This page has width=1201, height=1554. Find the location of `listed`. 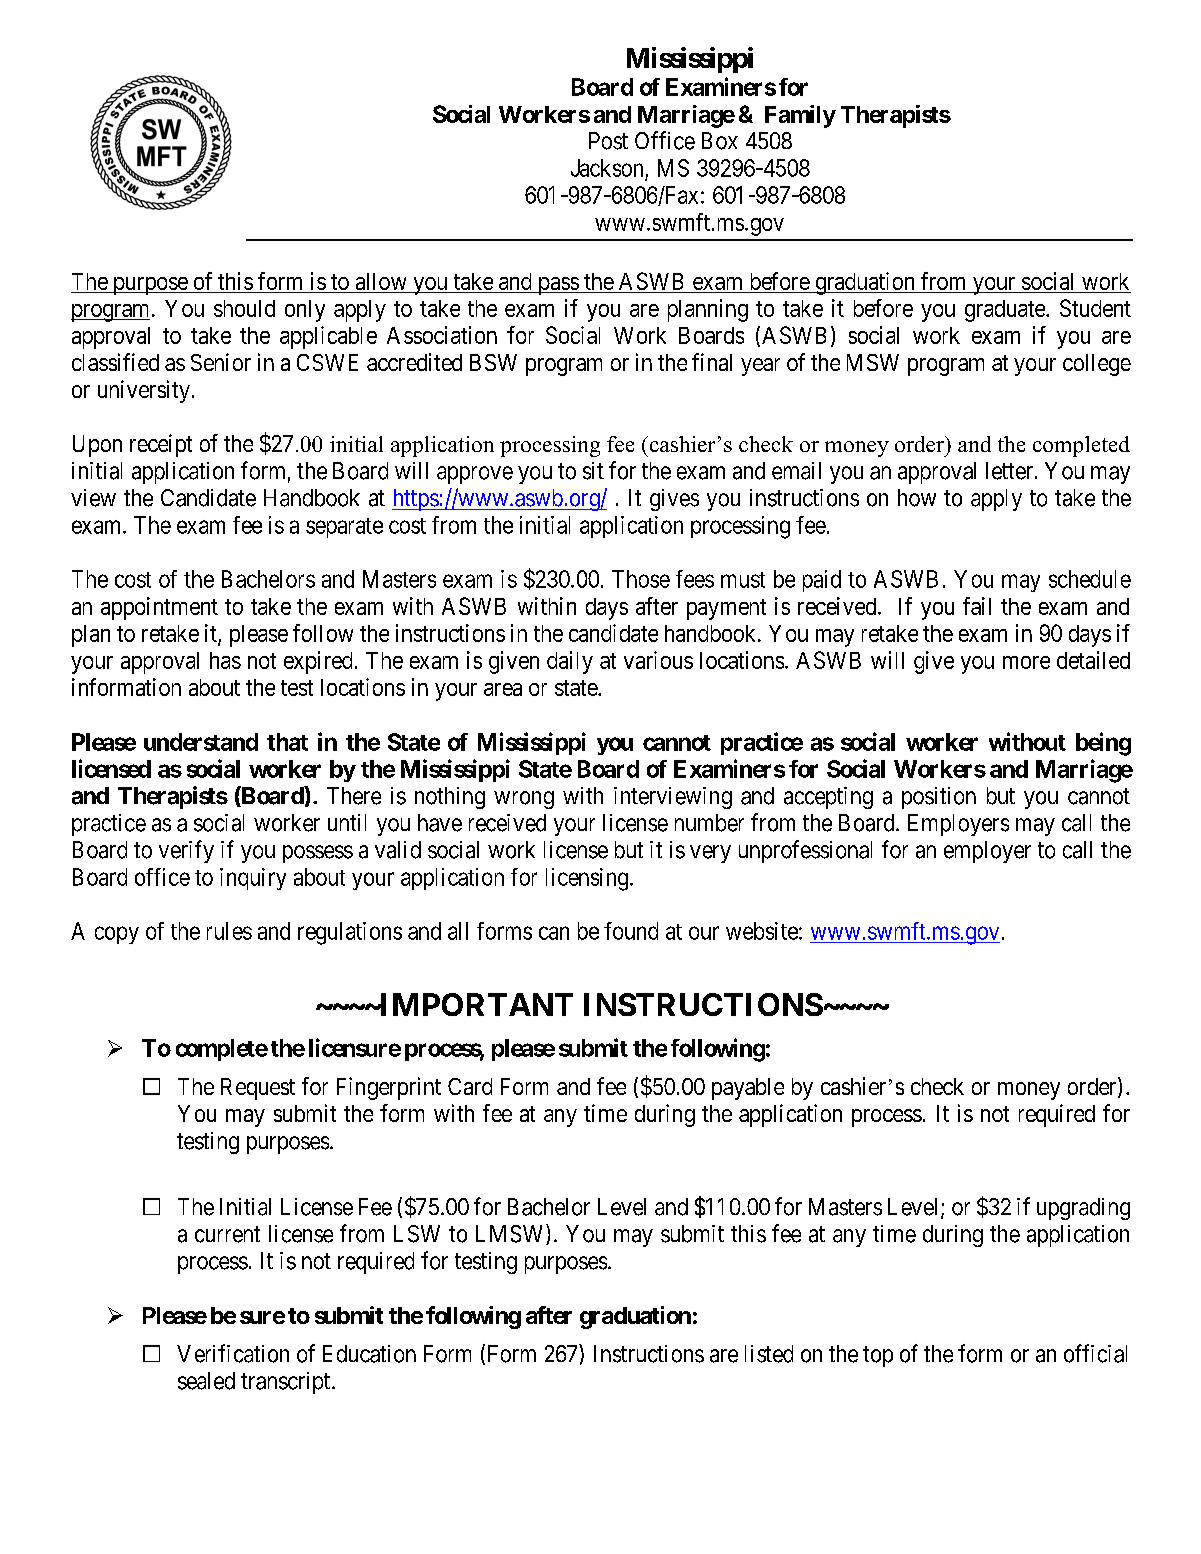

listed is located at coordinates (769, 1354).
